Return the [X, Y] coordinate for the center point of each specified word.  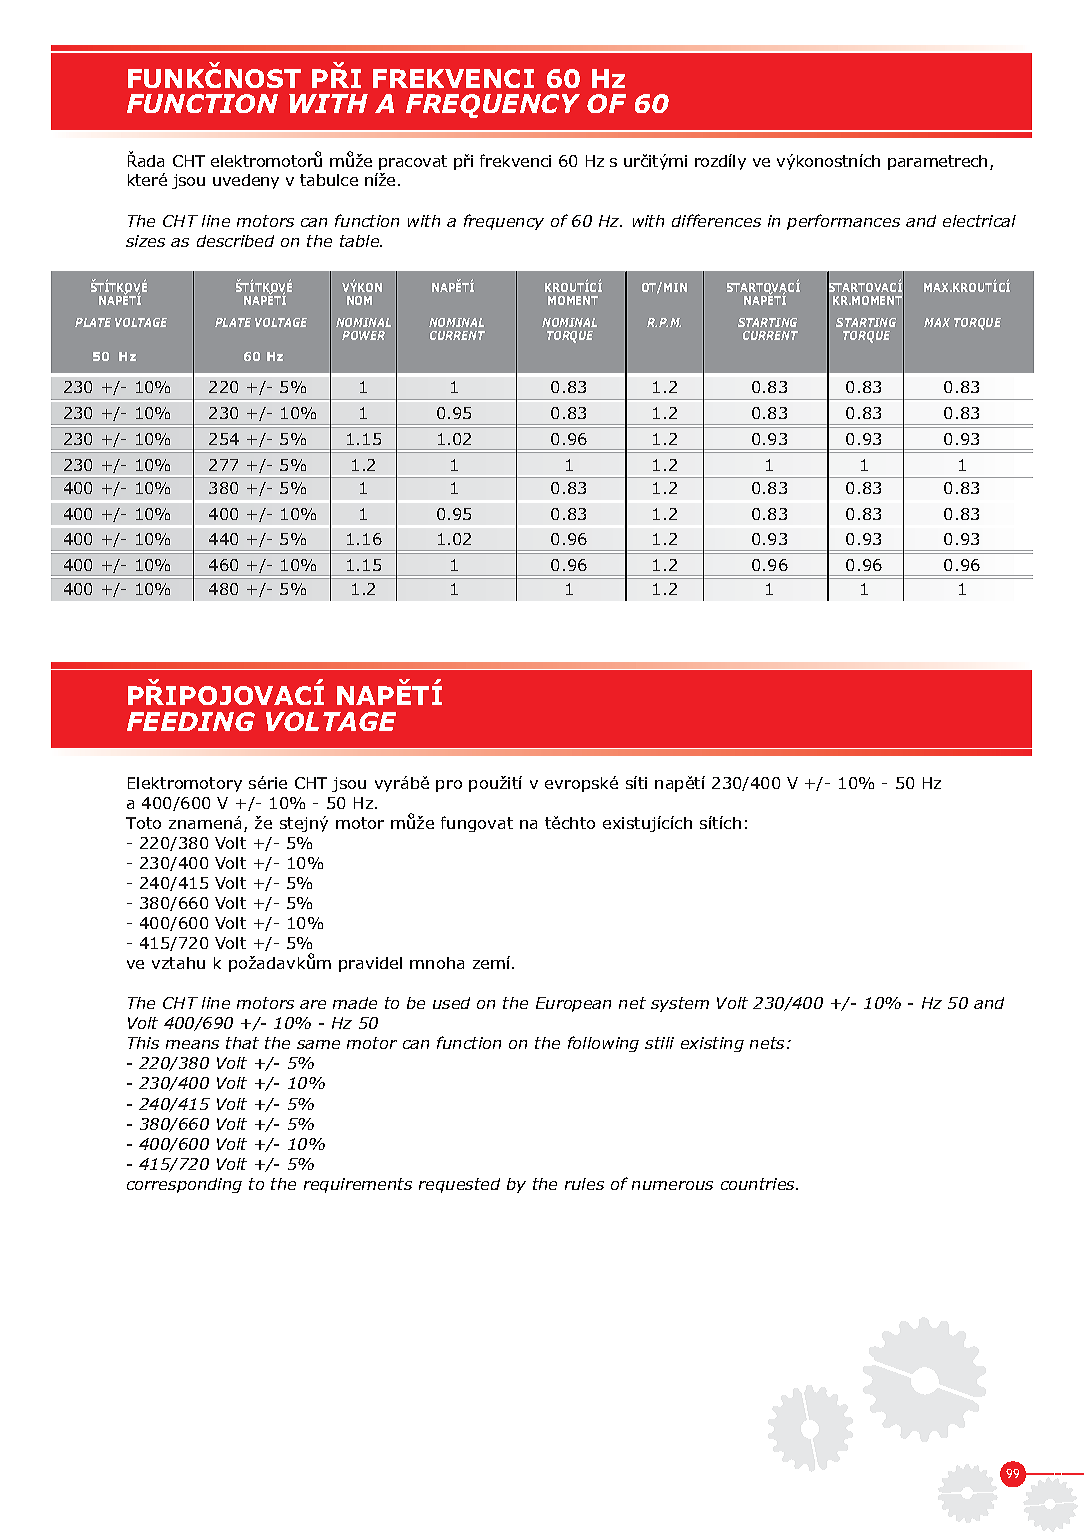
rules [584, 1184]
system [680, 1004]
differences [716, 220]
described [235, 241]
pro [449, 786]
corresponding [184, 1185]
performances [843, 222]
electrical [979, 221]
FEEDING [191, 721]
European [573, 1004]
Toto [143, 823]
